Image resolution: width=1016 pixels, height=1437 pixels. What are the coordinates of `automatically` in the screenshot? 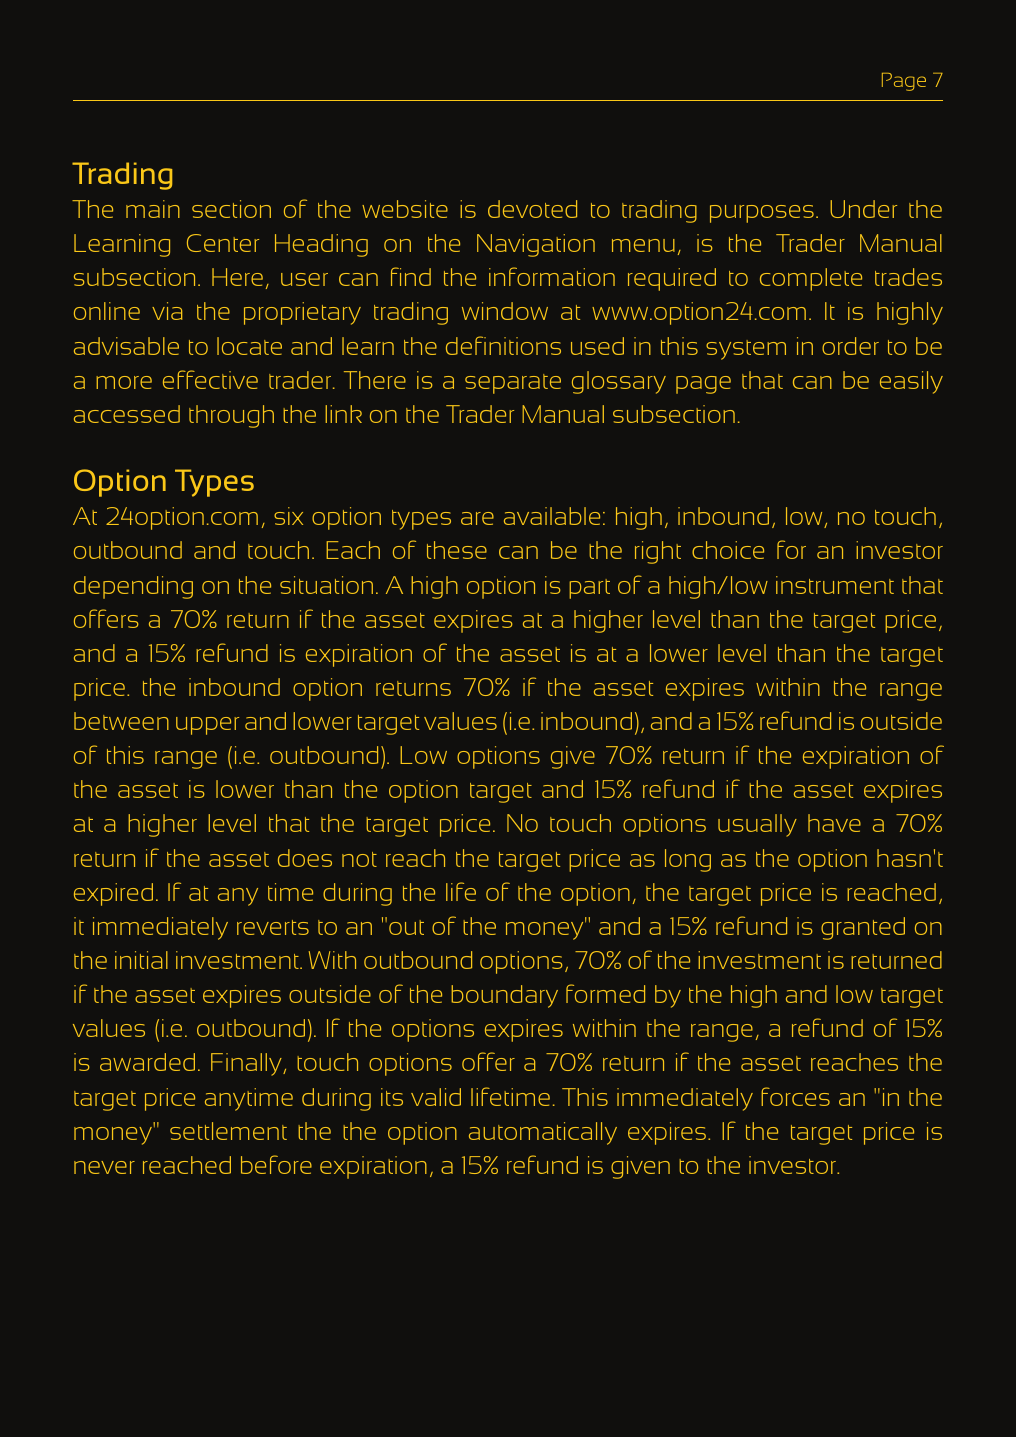 It's located at (543, 1133).
